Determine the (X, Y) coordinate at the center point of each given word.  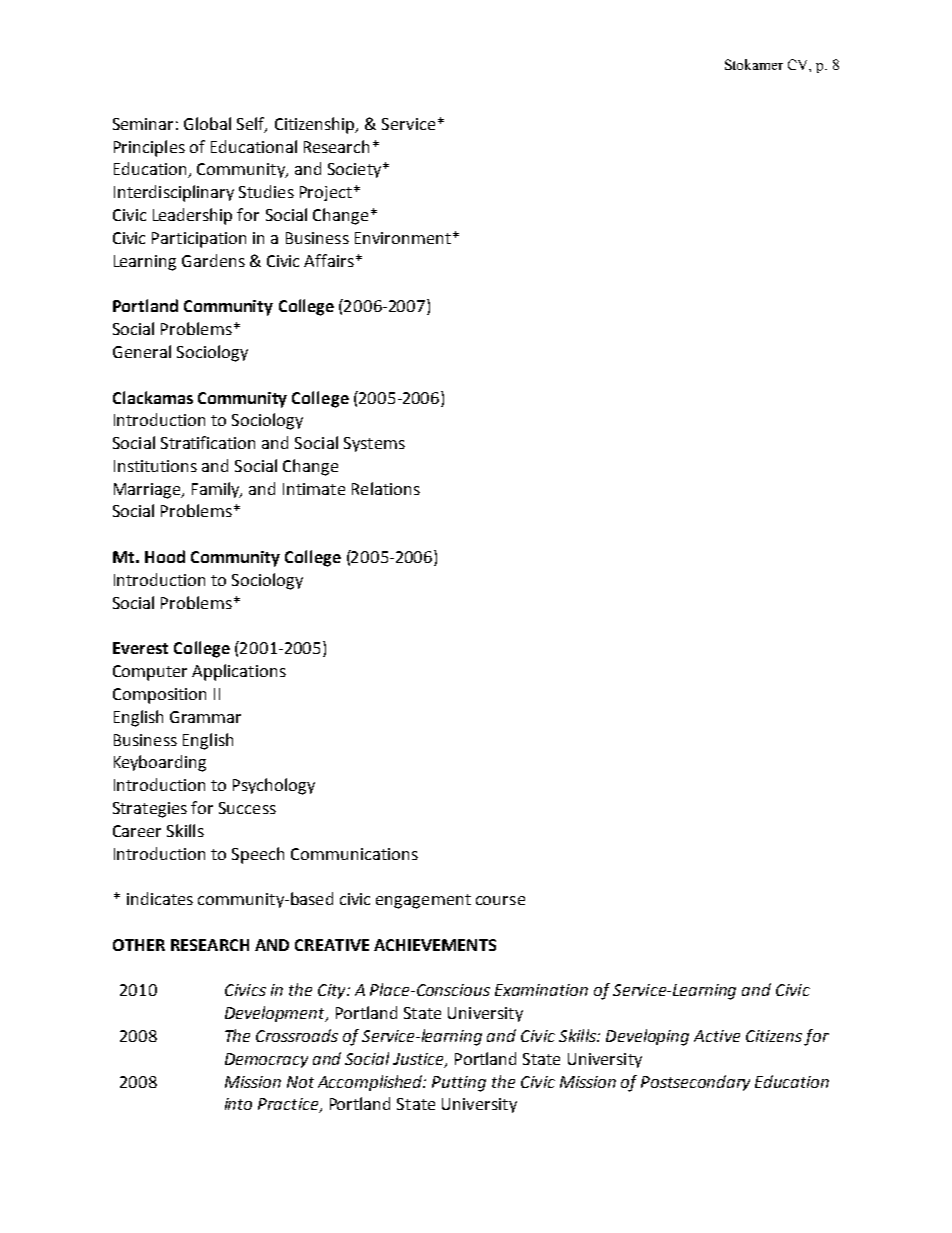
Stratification (208, 442)
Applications (239, 672)
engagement (423, 901)
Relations (386, 488)
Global (207, 123)
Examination (541, 990)
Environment (403, 238)
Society (356, 170)
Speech (258, 855)
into (238, 1104)
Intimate (314, 489)
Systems (374, 444)
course (500, 900)
